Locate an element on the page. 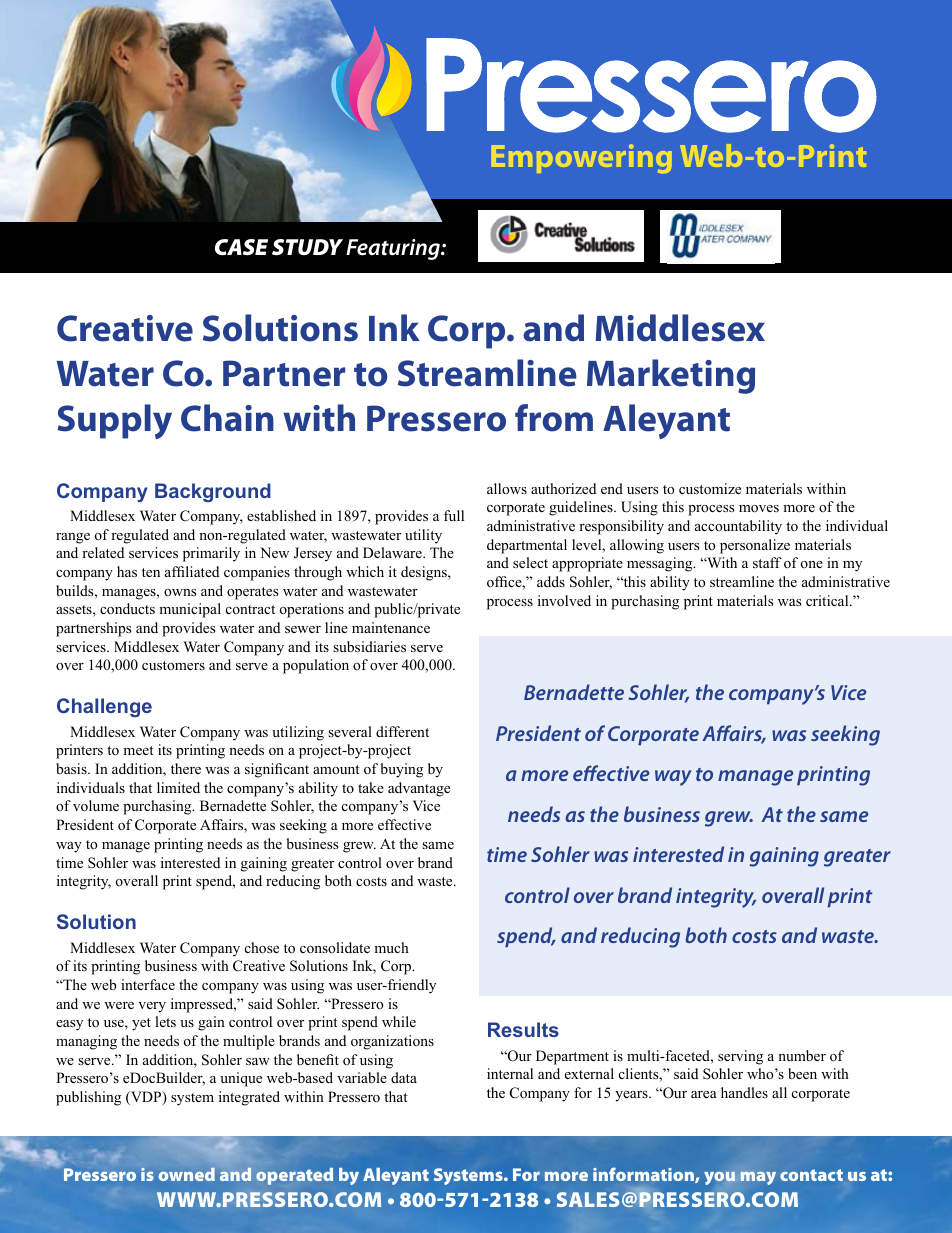  full is located at coordinates (454, 515).
